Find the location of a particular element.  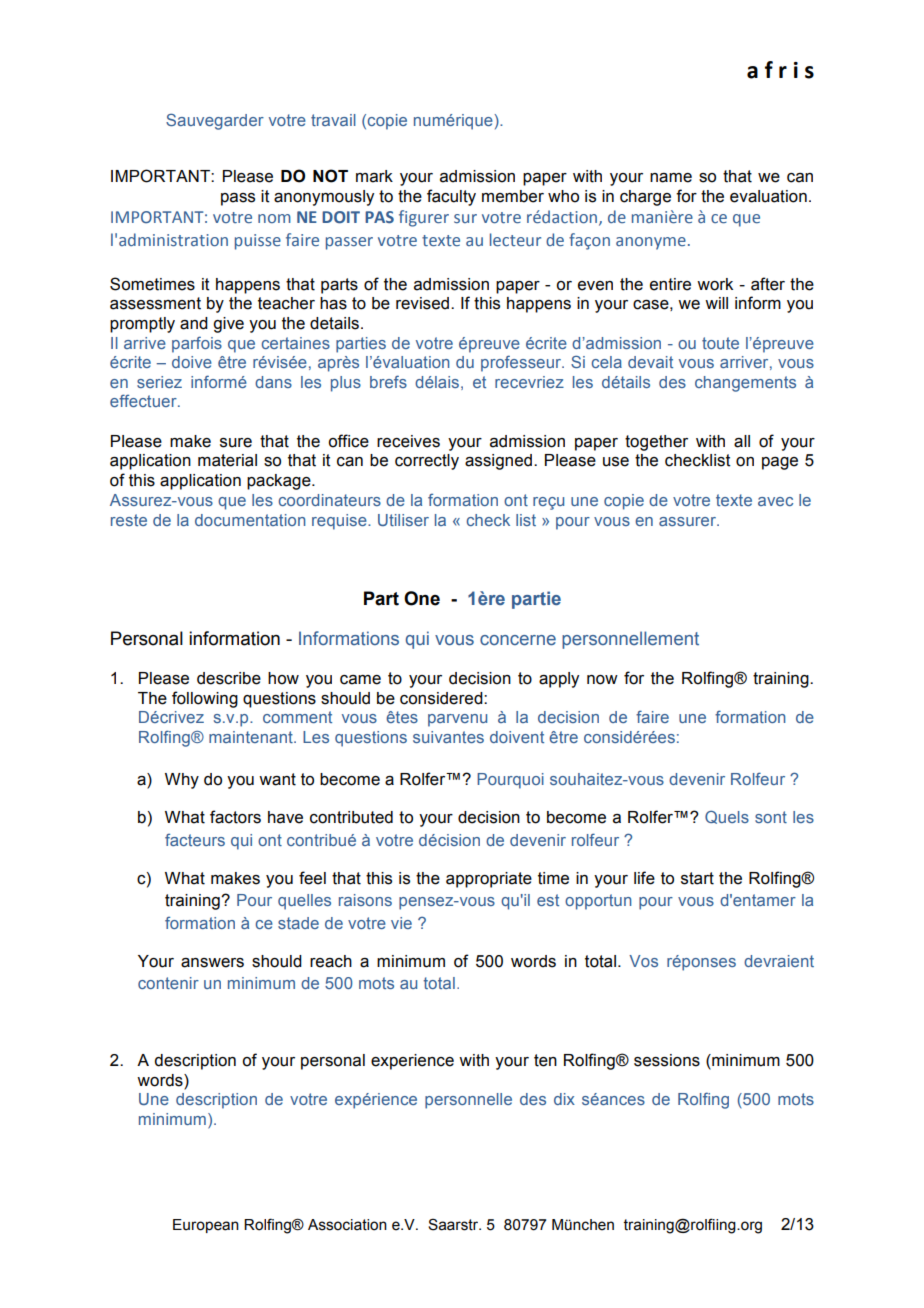

faculty is located at coordinates (451, 197).
